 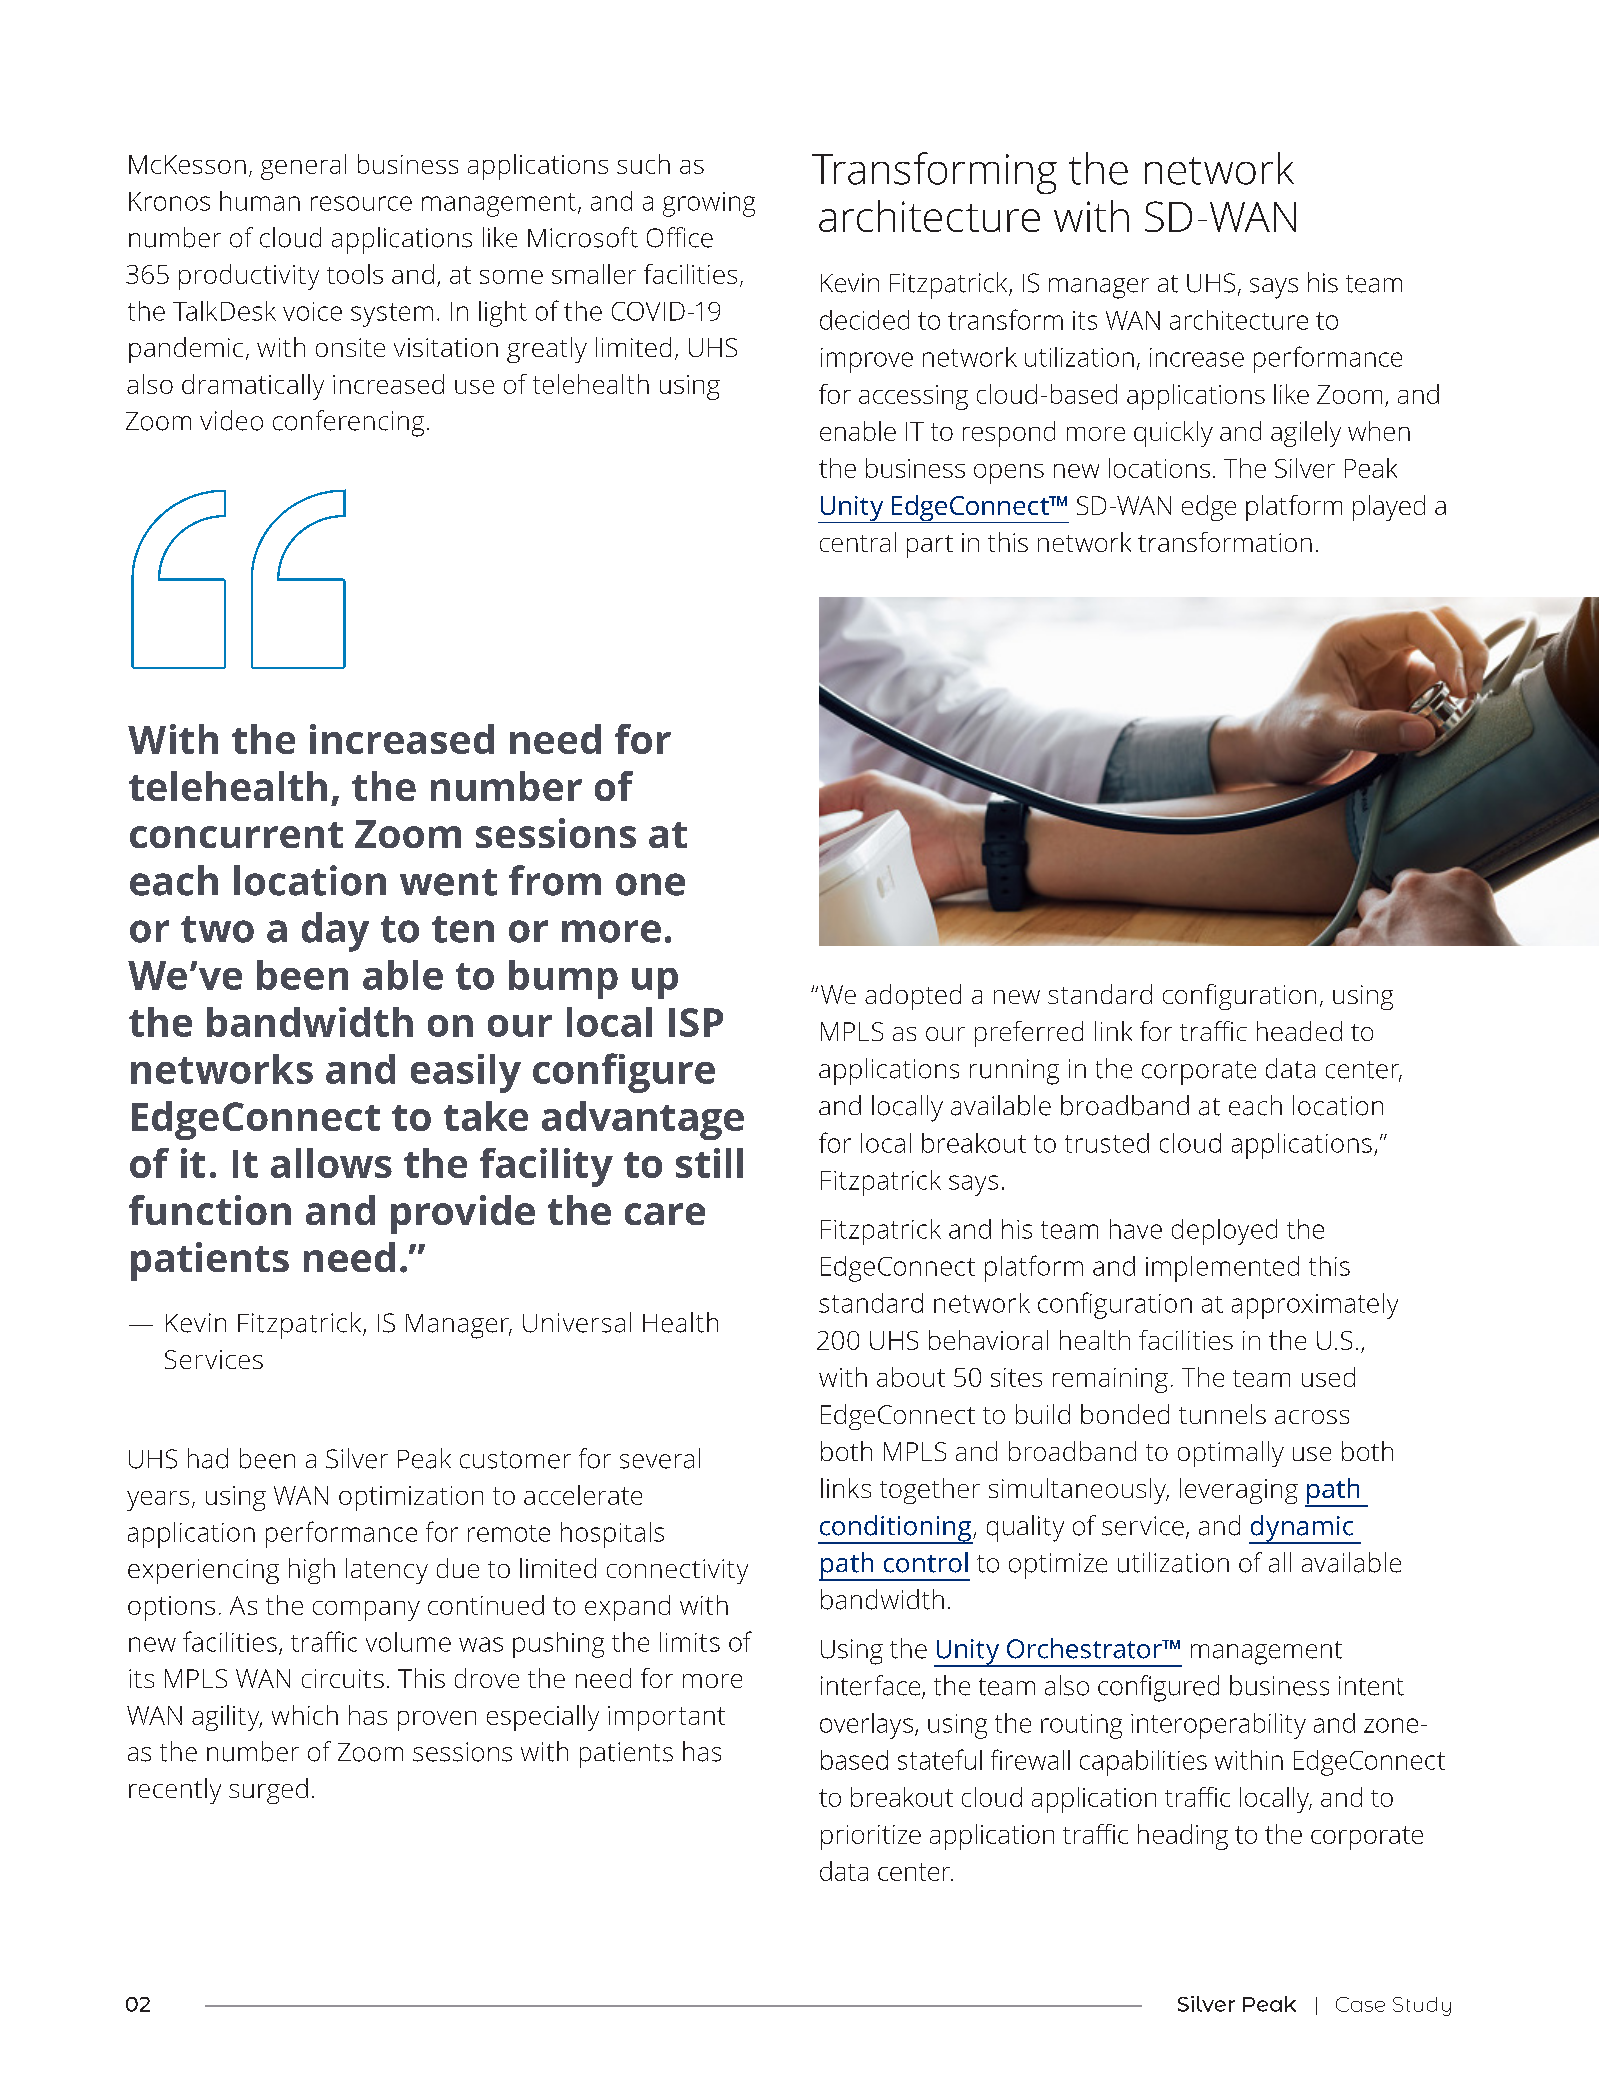 What do you see at coordinates (312, 1571) in the screenshot?
I see `high` at bounding box center [312, 1571].
